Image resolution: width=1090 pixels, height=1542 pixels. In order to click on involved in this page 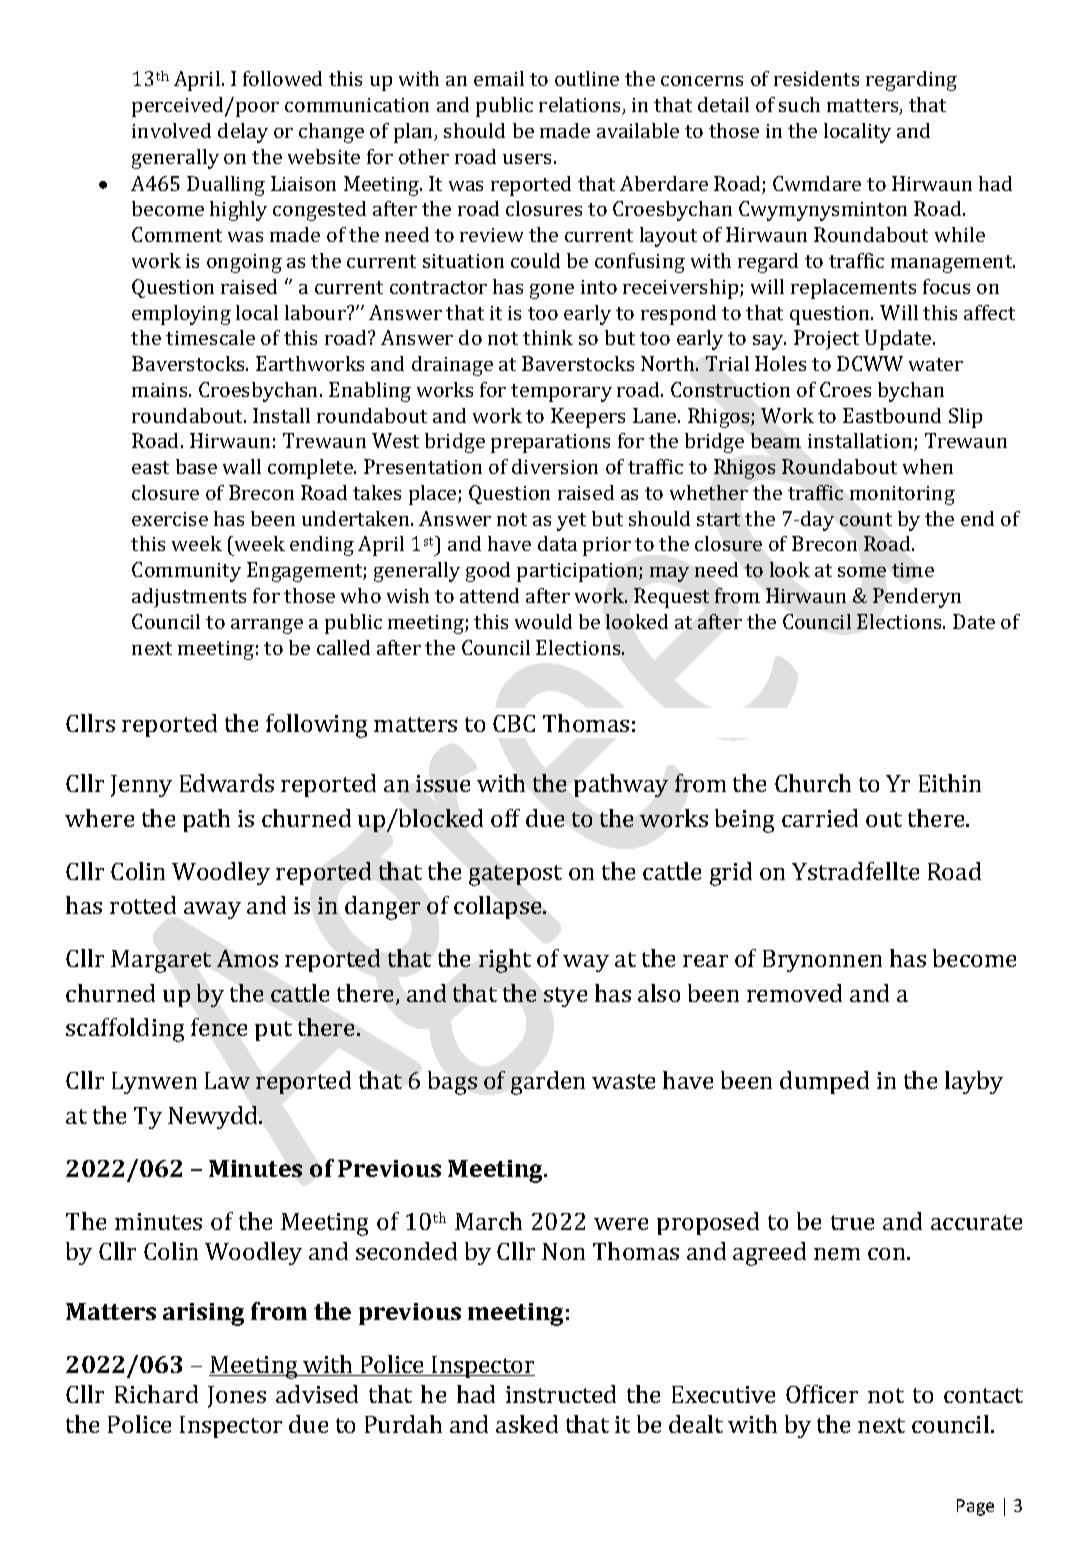, I will do `click(171, 130)`.
